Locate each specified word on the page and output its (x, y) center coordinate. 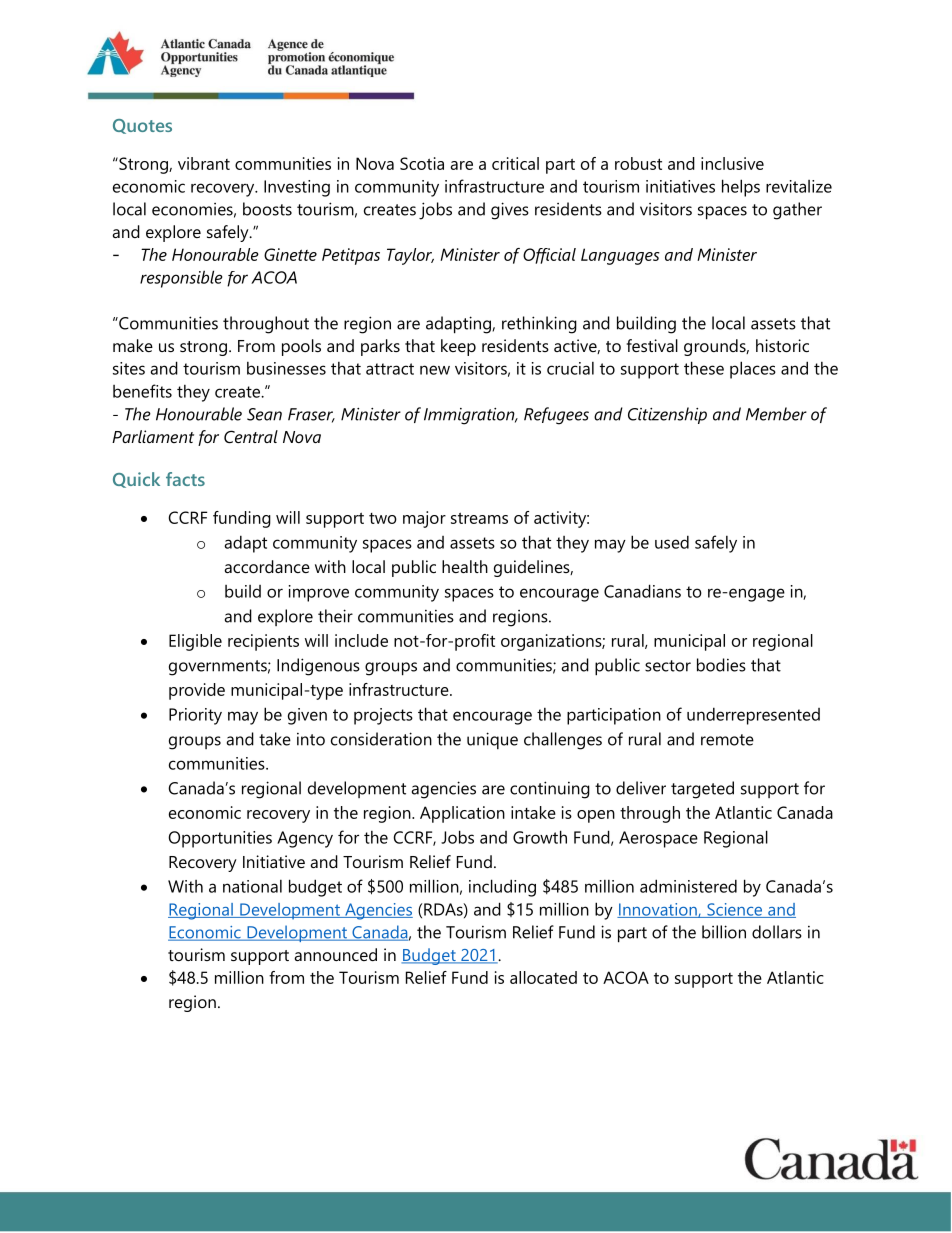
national (252, 886)
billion (724, 932)
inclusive (732, 163)
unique (492, 740)
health (465, 566)
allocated (543, 977)
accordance (267, 566)
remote (727, 740)
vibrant (204, 163)
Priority (195, 716)
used (672, 542)
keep (458, 347)
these (704, 368)
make (133, 345)
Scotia (422, 163)
